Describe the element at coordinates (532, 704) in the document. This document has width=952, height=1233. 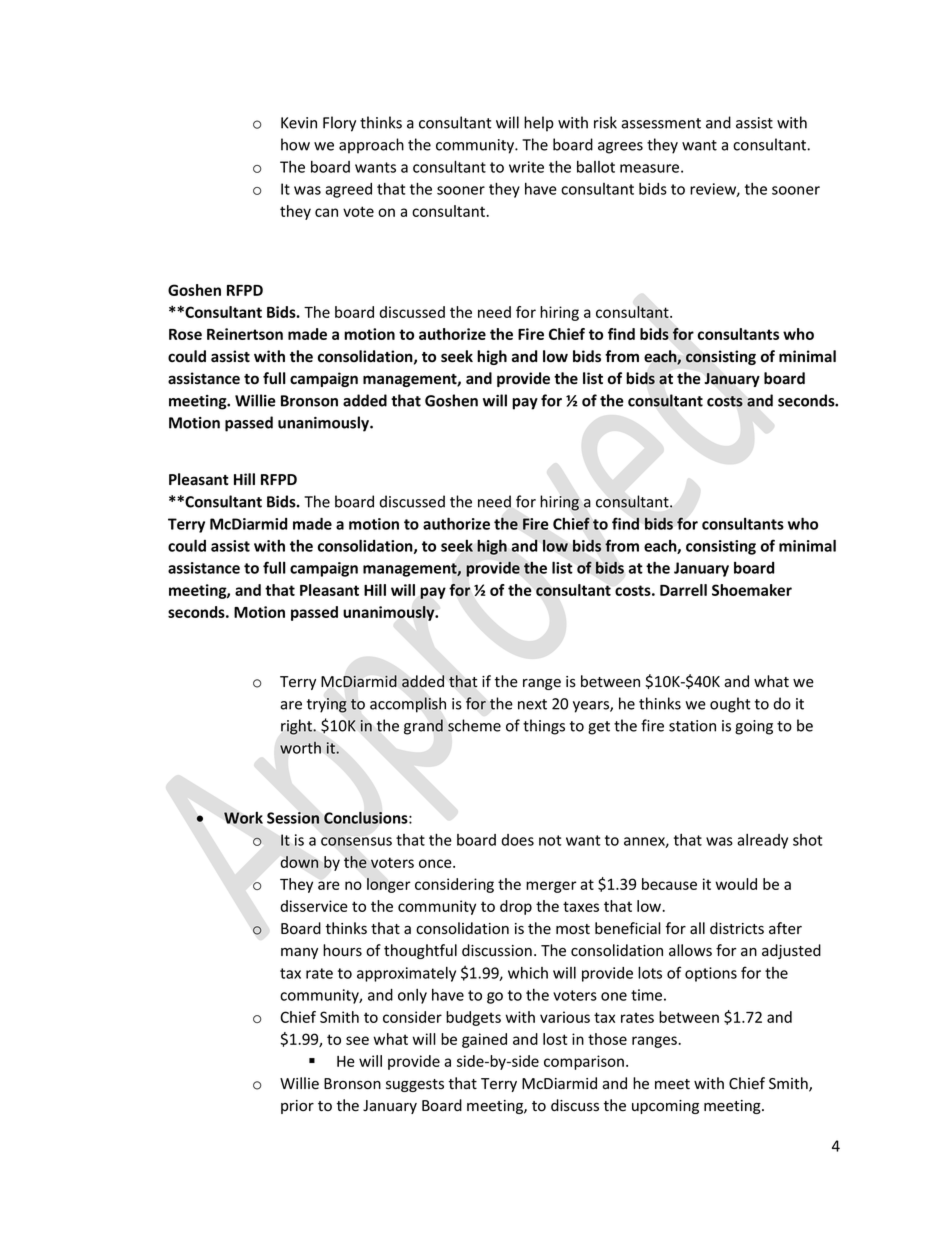
I see `next` at that location.
